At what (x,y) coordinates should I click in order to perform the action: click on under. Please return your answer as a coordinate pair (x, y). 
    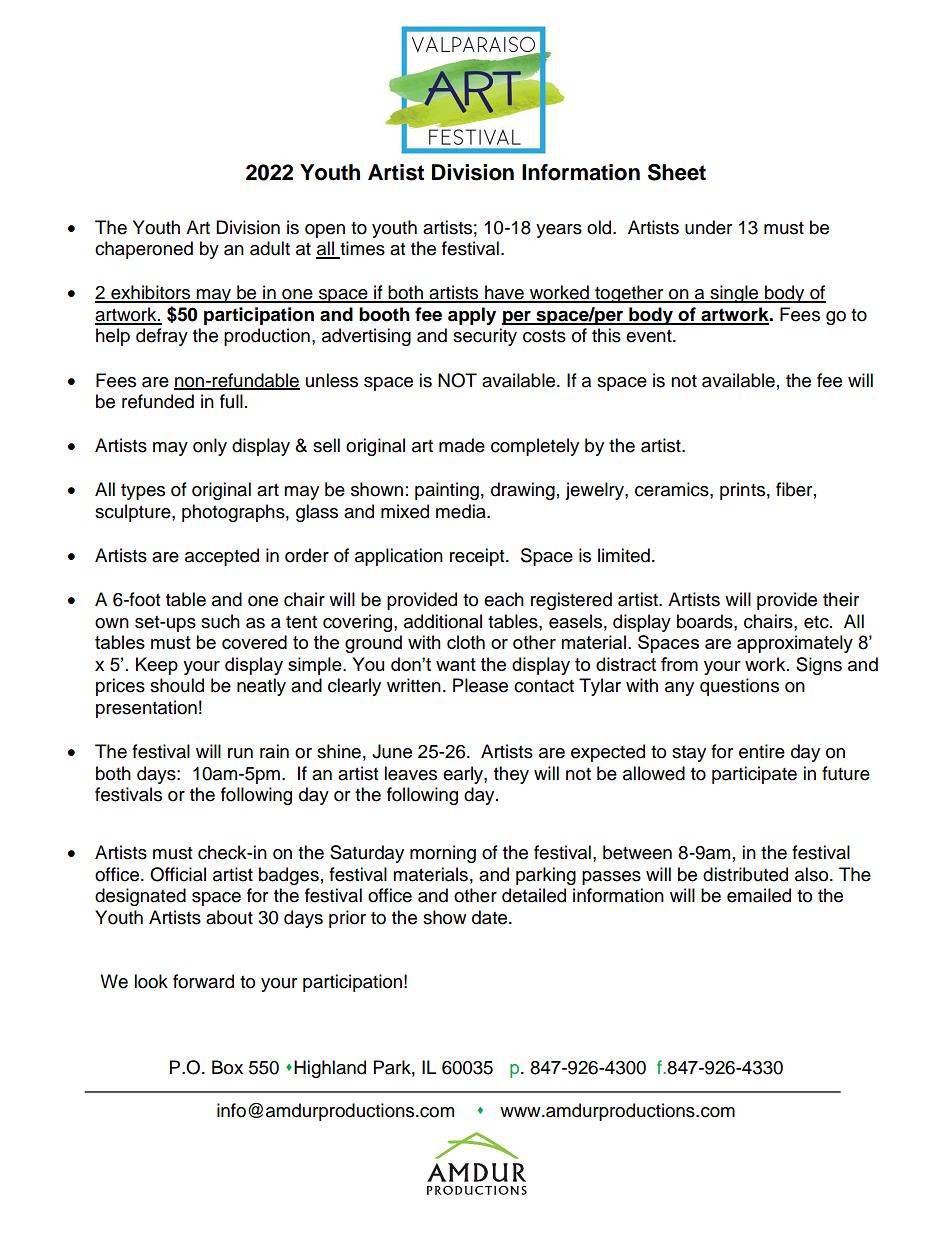
    Looking at the image, I should click on (708, 227).
